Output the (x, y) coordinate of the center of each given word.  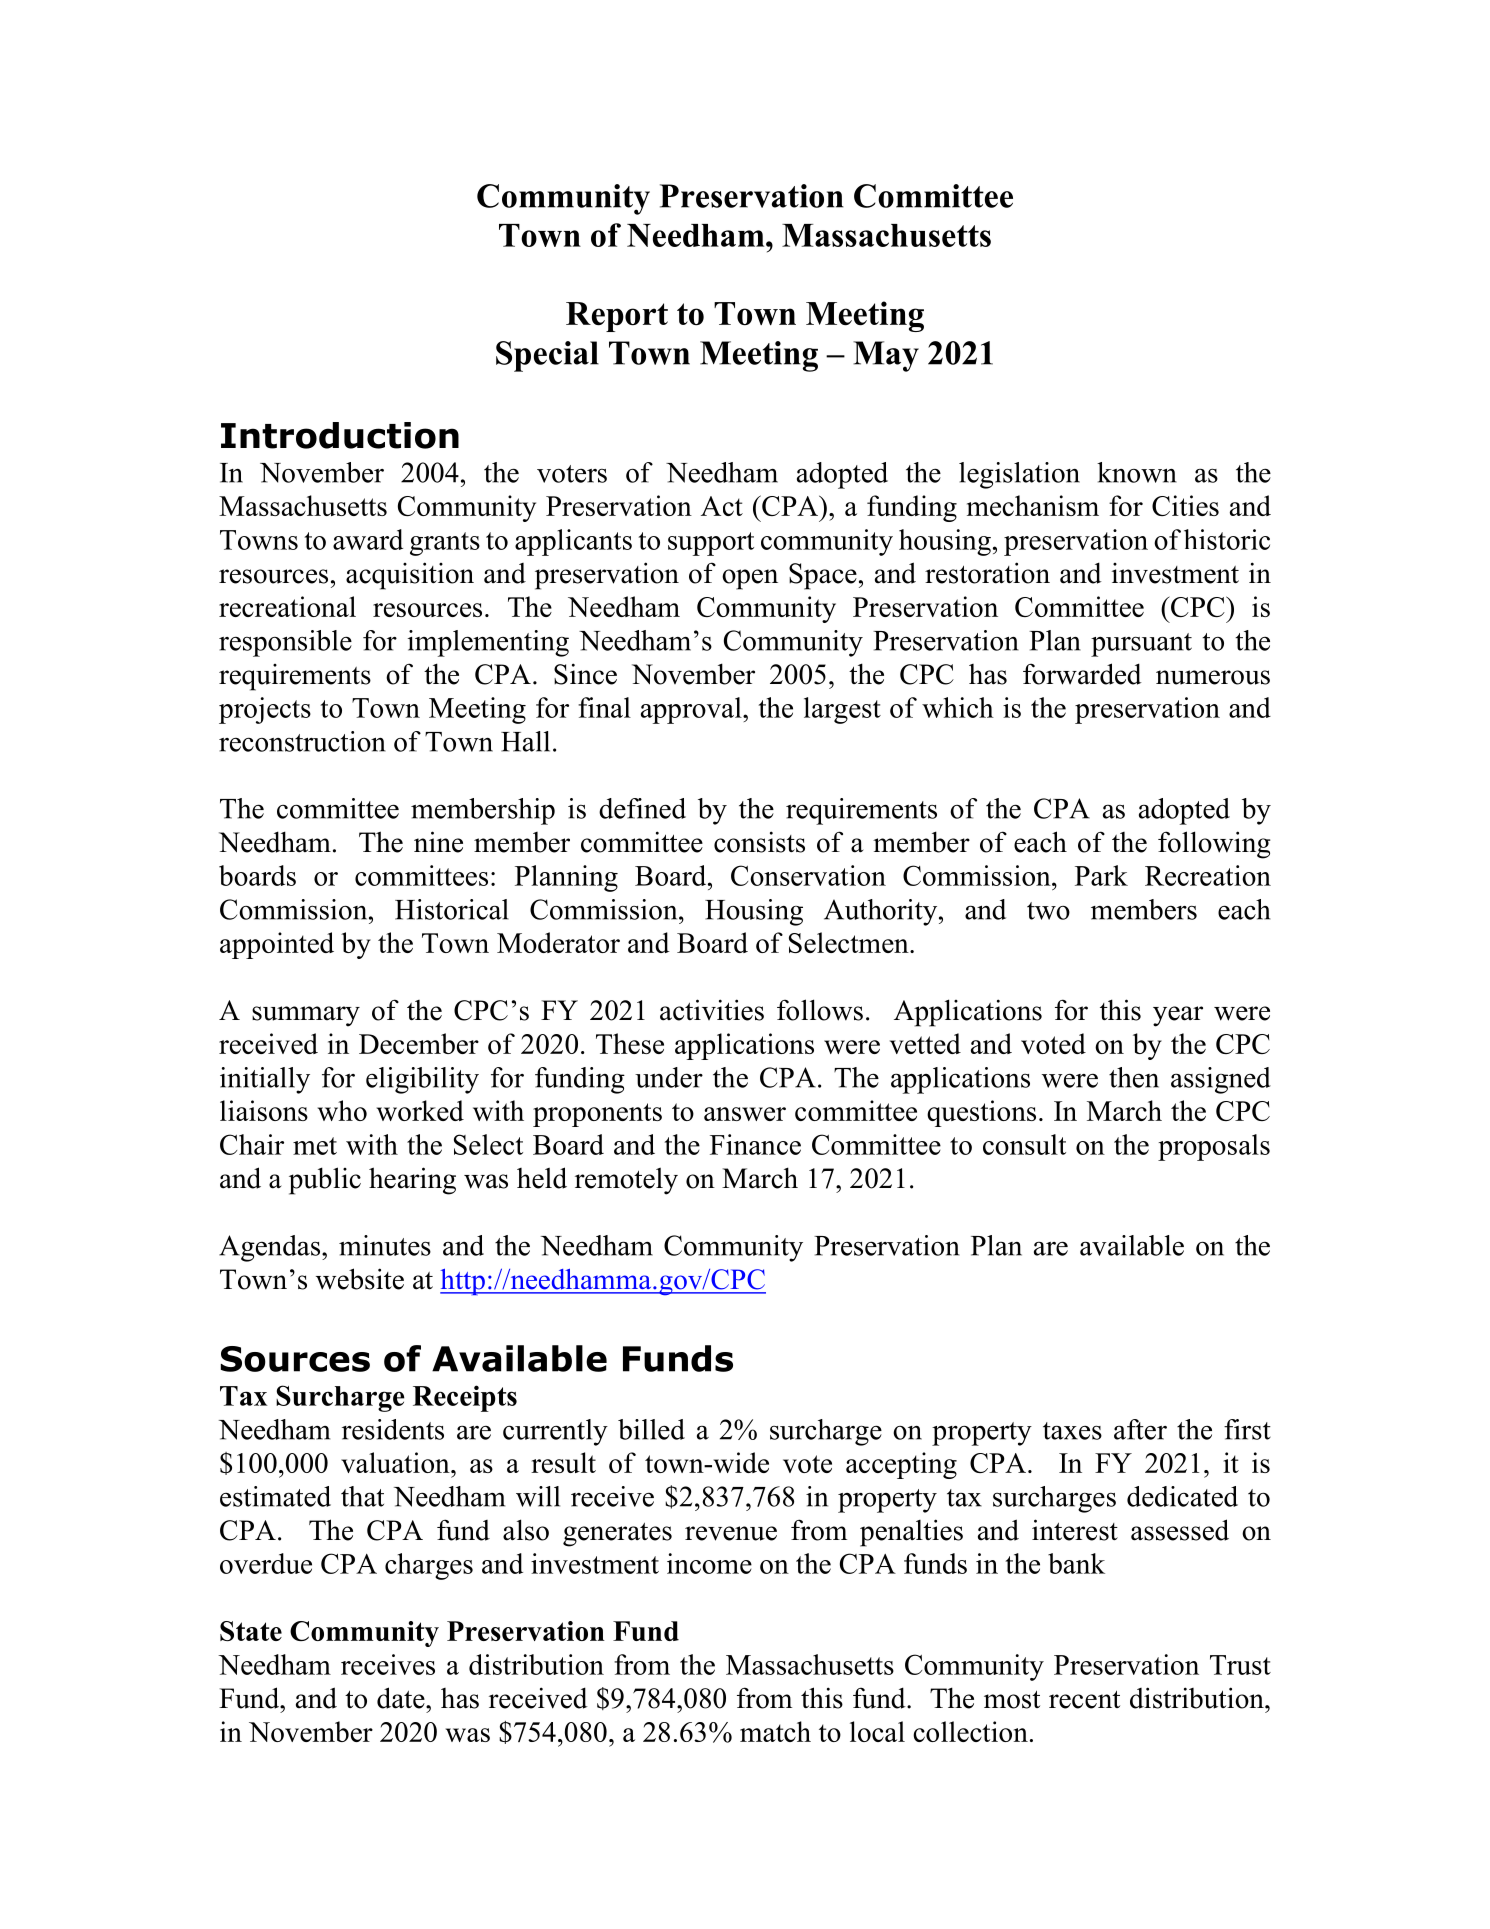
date (402, 1698)
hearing (412, 1181)
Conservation (808, 875)
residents (393, 1429)
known (1137, 472)
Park (1101, 875)
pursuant (1141, 645)
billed (651, 1429)
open (750, 579)
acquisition (410, 576)
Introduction (340, 435)
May (886, 356)
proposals (1214, 1147)
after (1140, 1429)
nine (438, 842)
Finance (755, 1144)
